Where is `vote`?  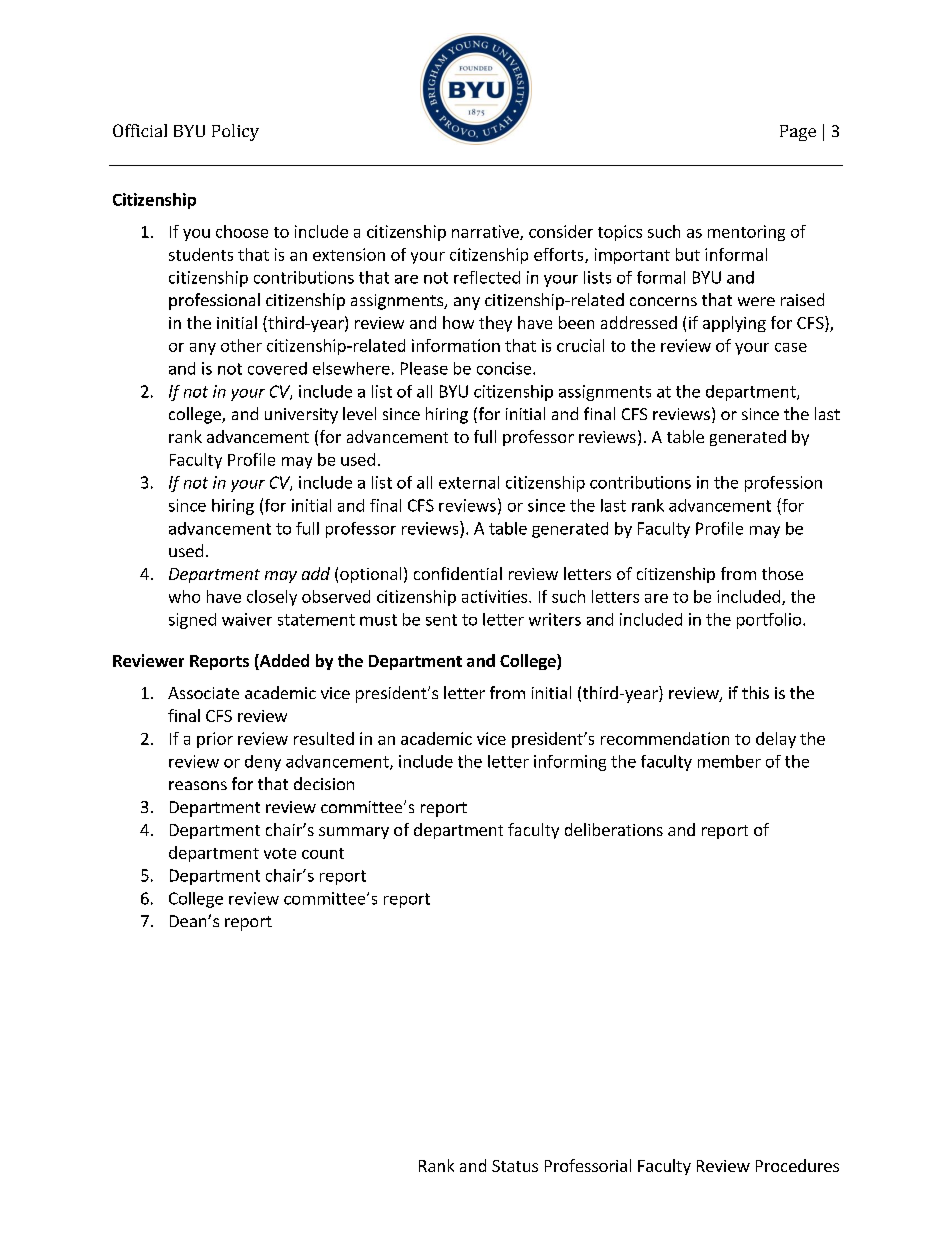 vote is located at coordinates (280, 853).
